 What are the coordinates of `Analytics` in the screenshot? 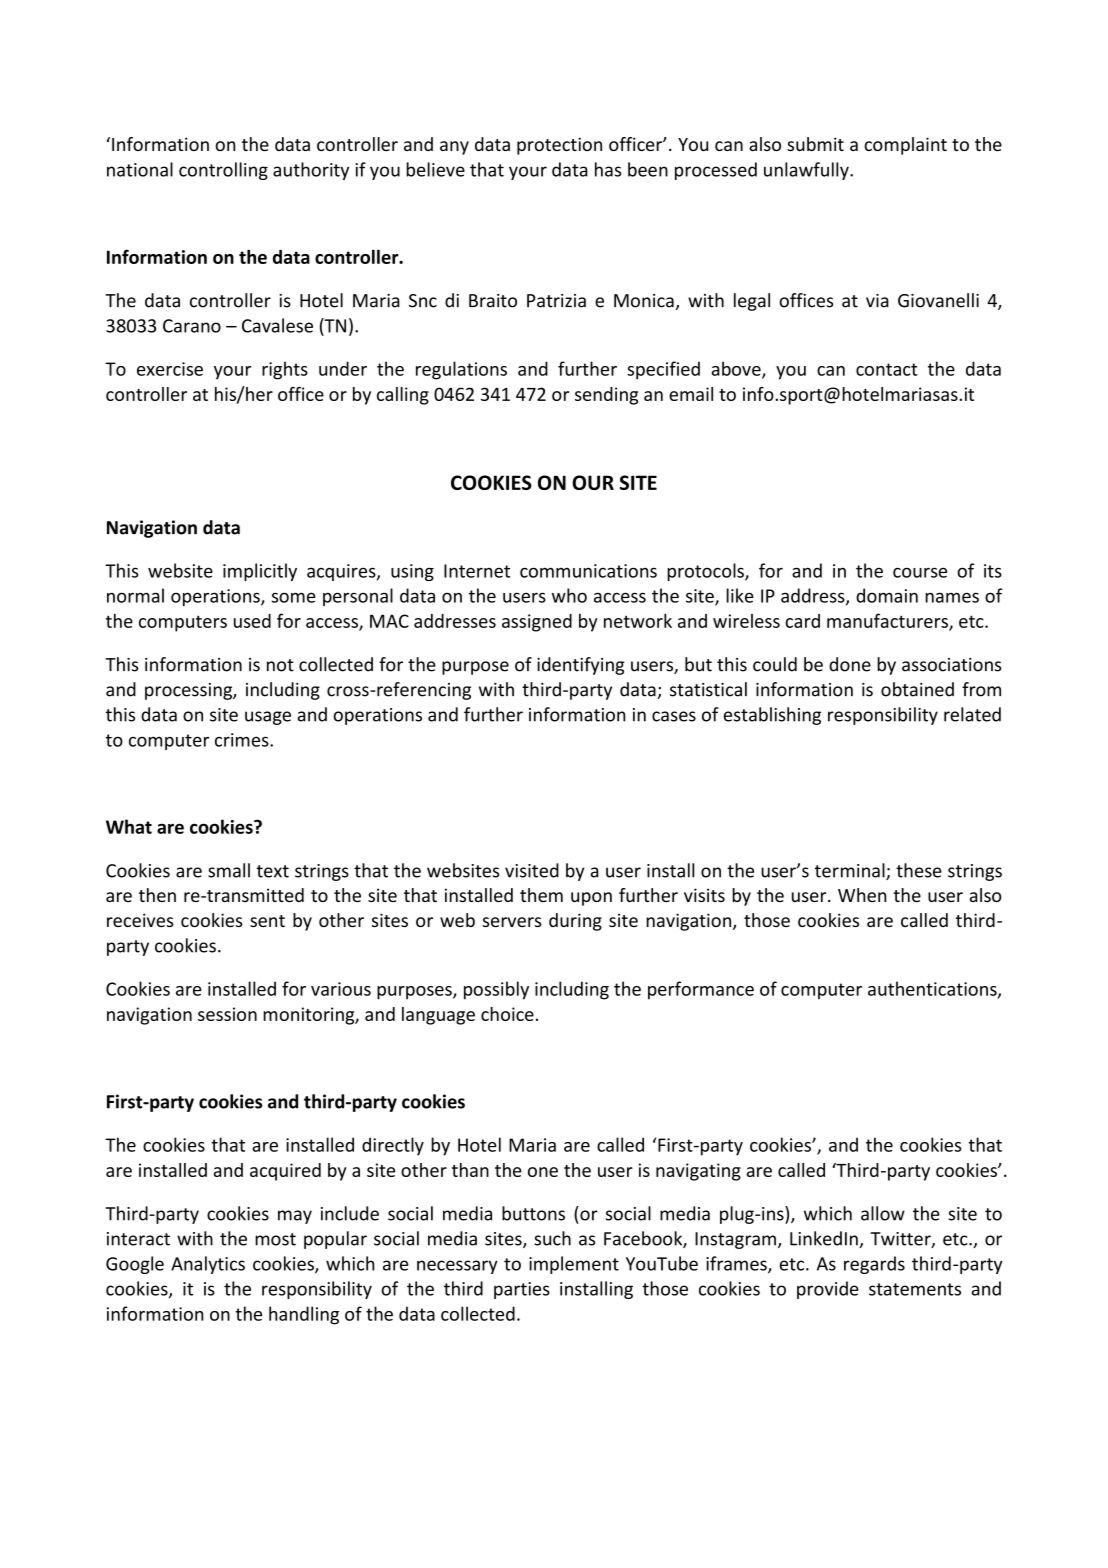 It's located at (208, 1265).
